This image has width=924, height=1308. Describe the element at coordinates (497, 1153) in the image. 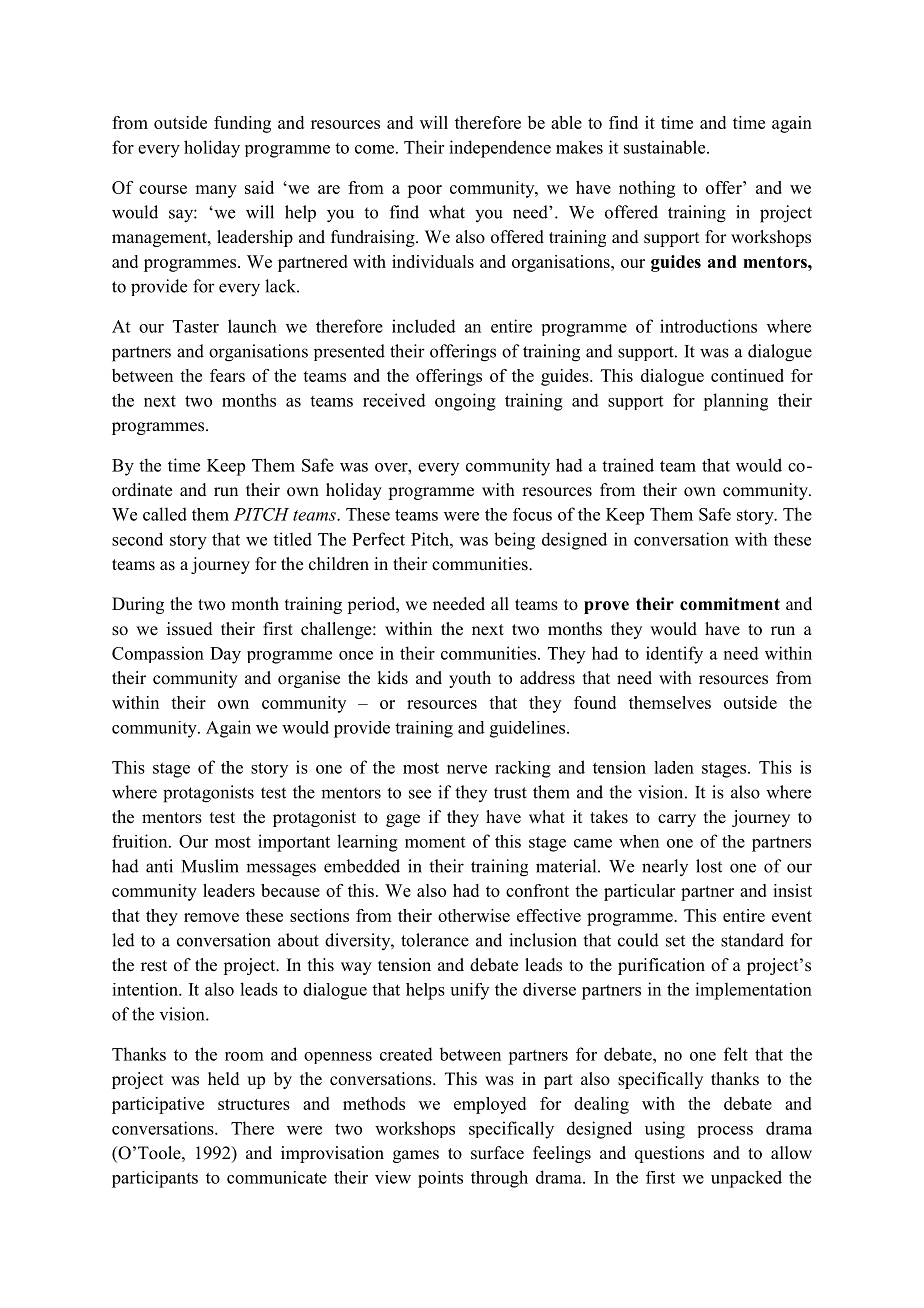

I see `surface` at that location.
